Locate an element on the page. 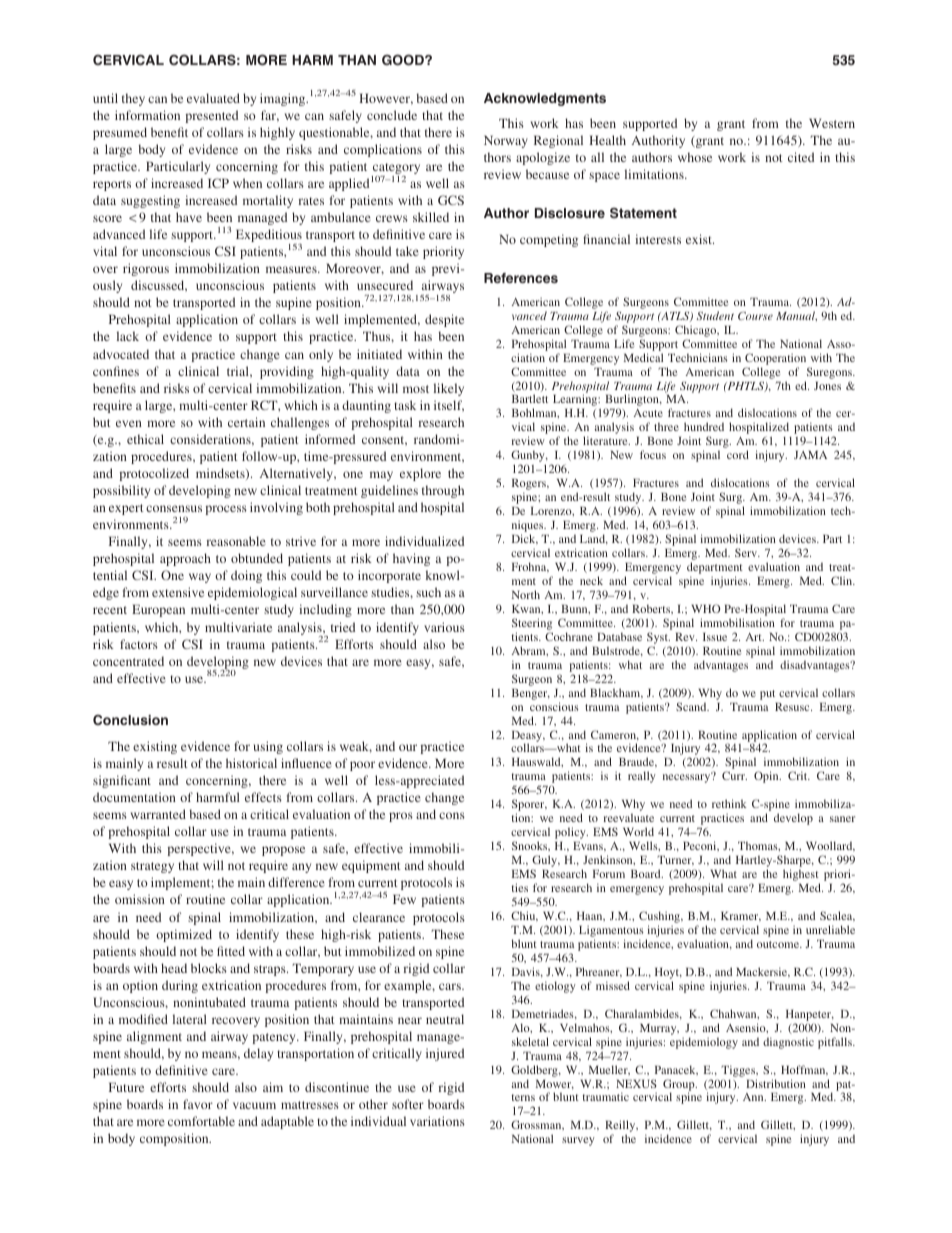 This image has width=952, height=1233. softer is located at coordinates (408, 1104).
